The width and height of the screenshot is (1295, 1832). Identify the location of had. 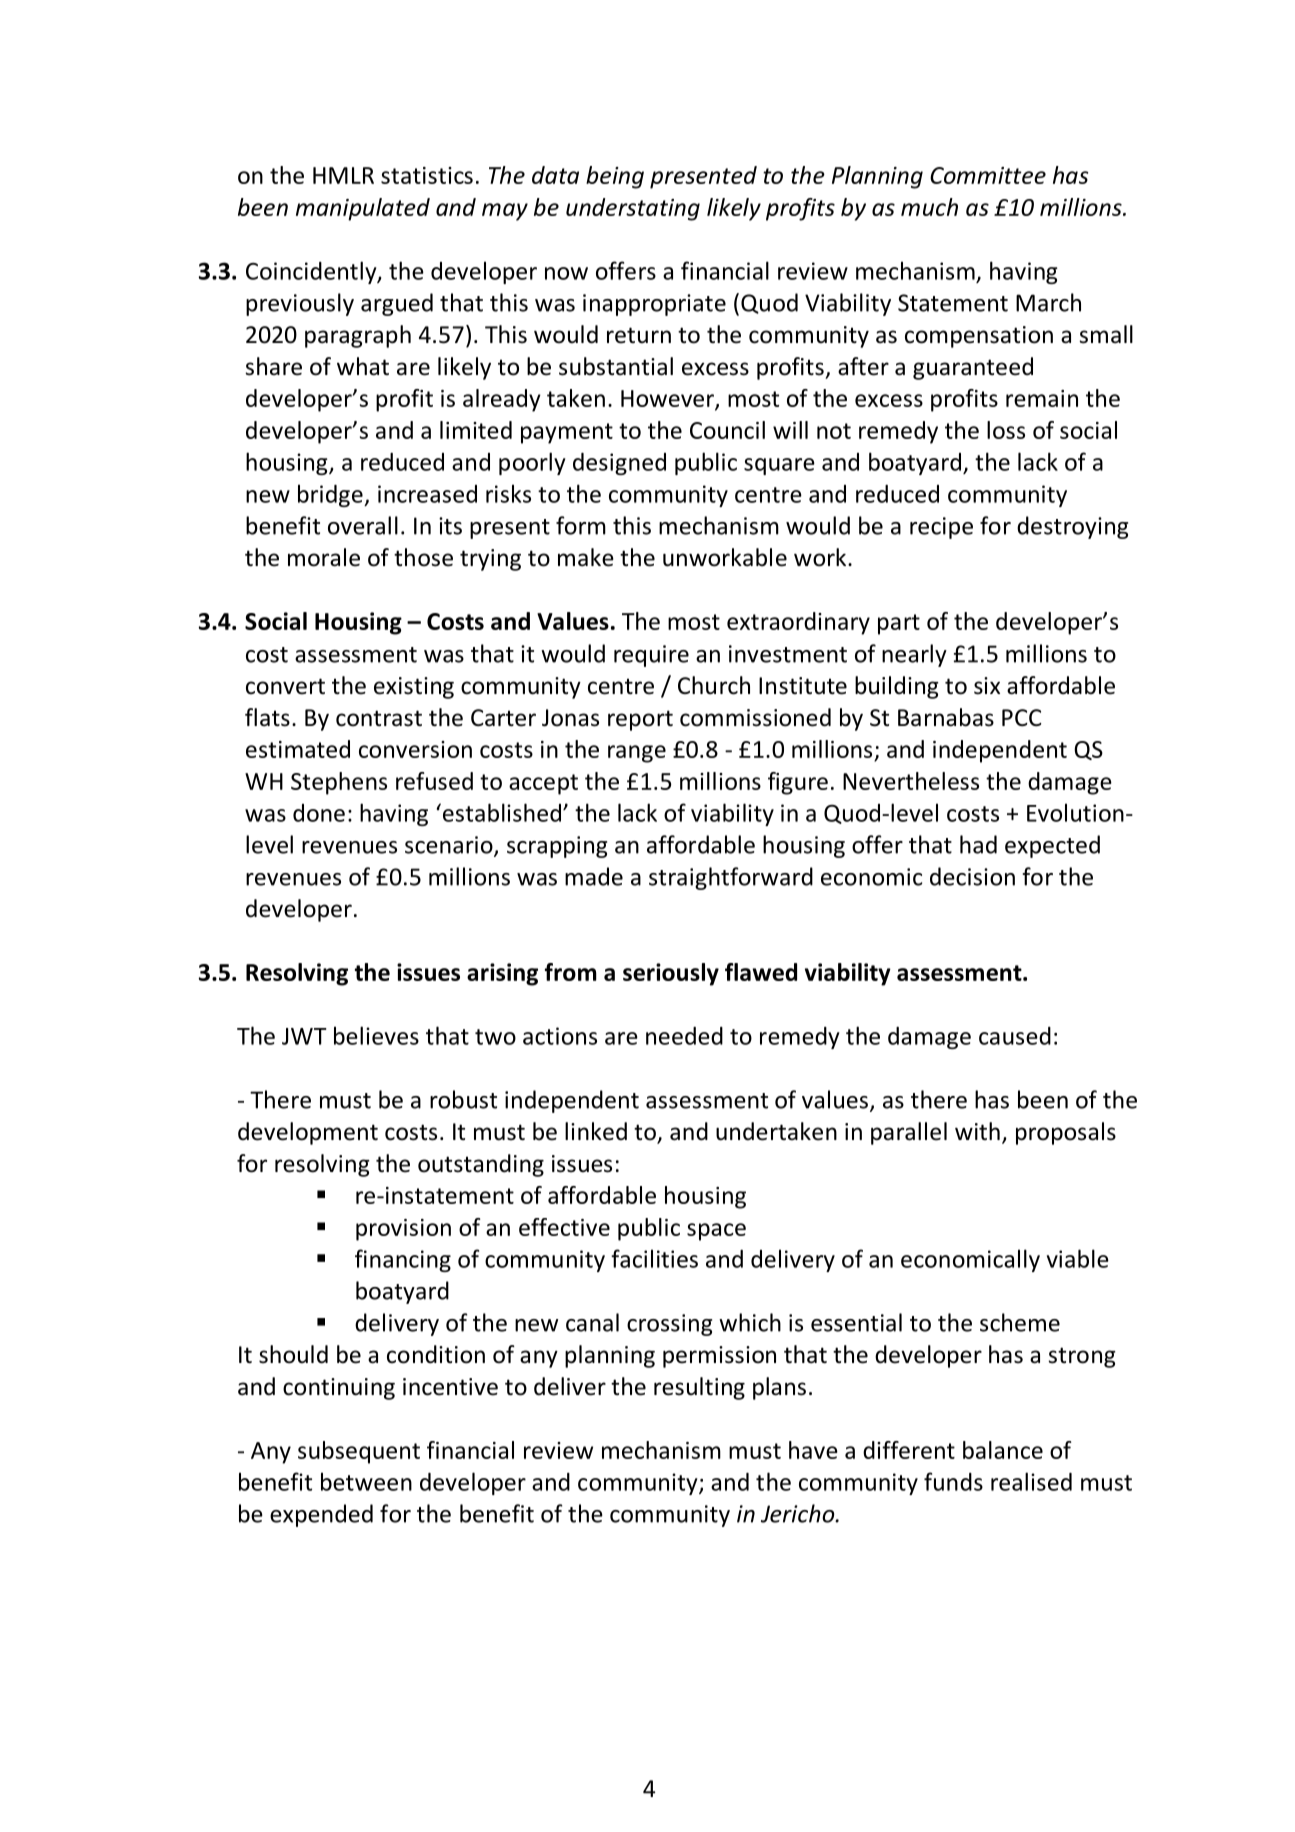
(978, 844).
